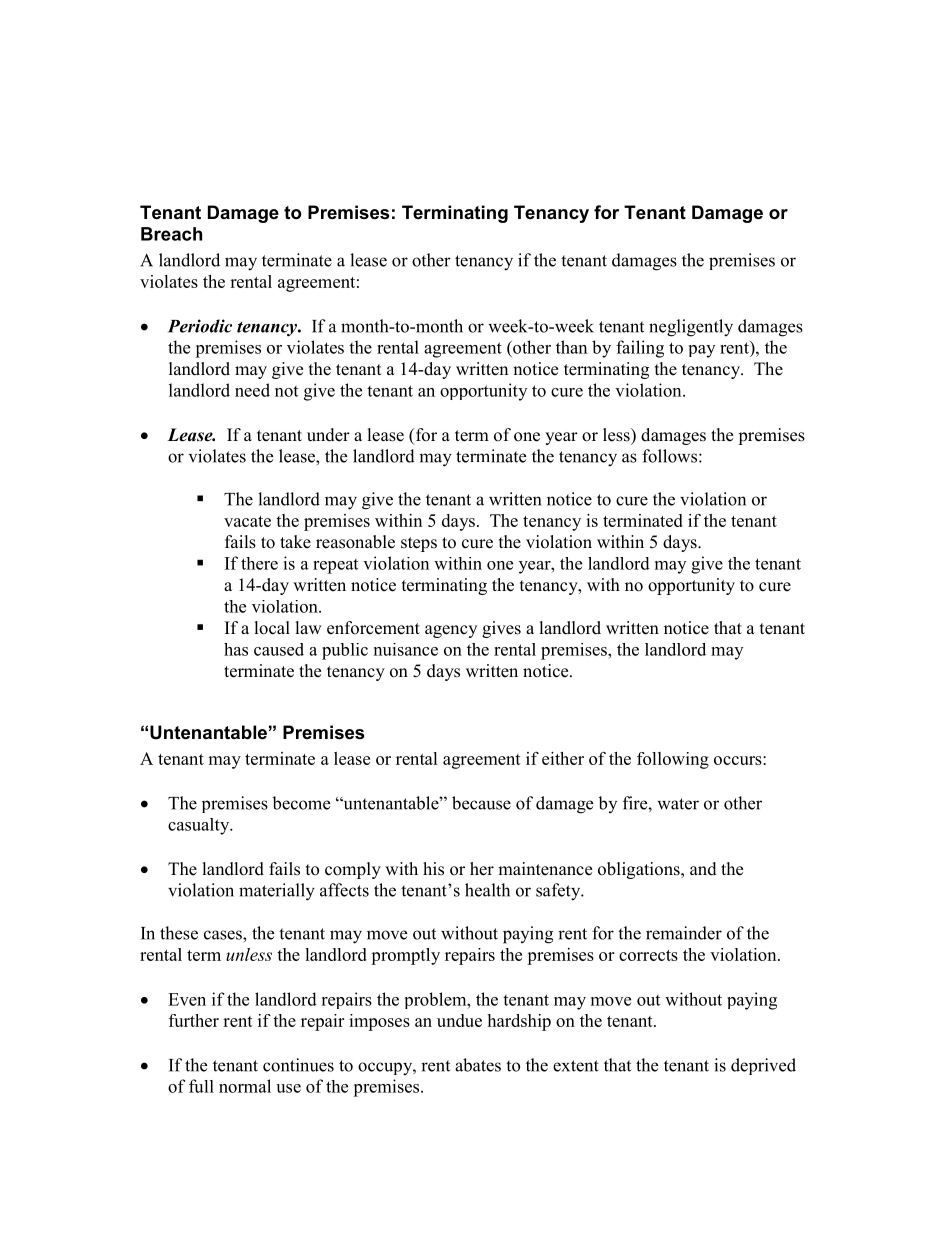 The width and height of the image is (952, 1233). I want to click on deprived, so click(763, 1066).
